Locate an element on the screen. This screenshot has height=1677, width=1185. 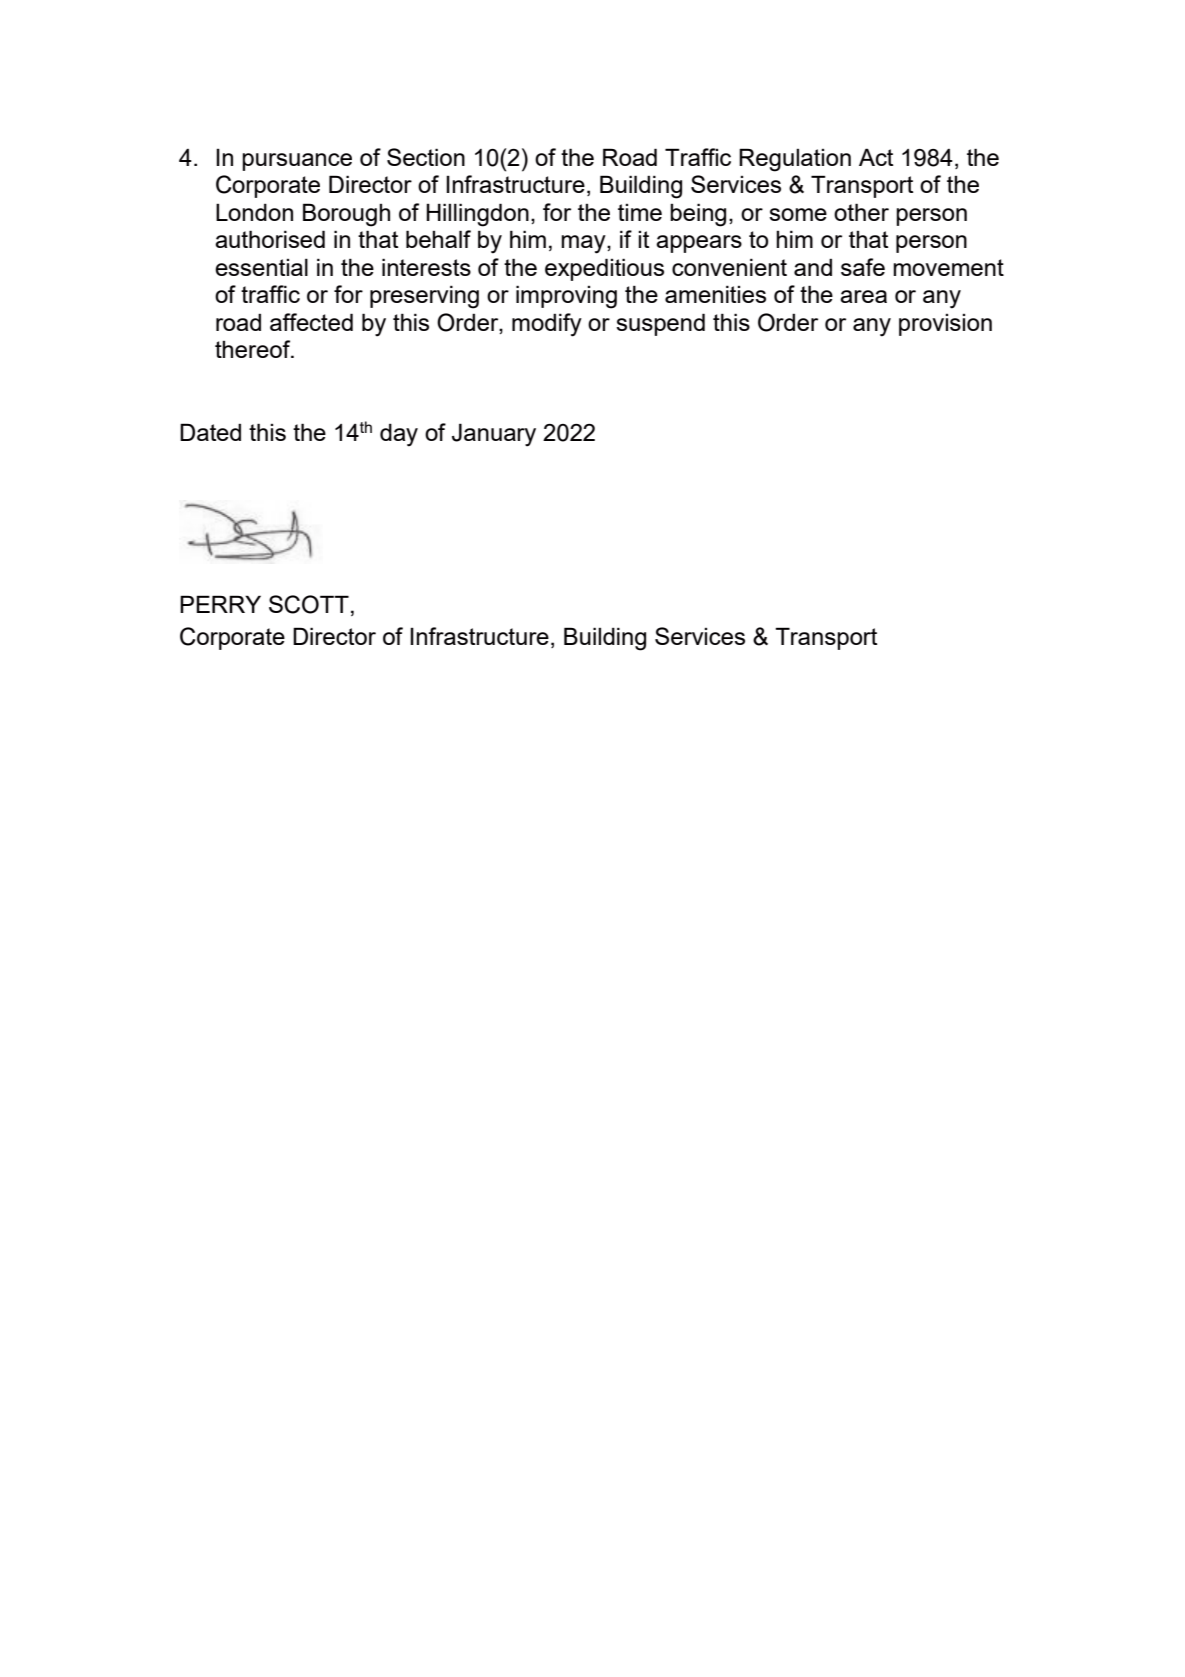
thereof is located at coordinates (254, 349).
